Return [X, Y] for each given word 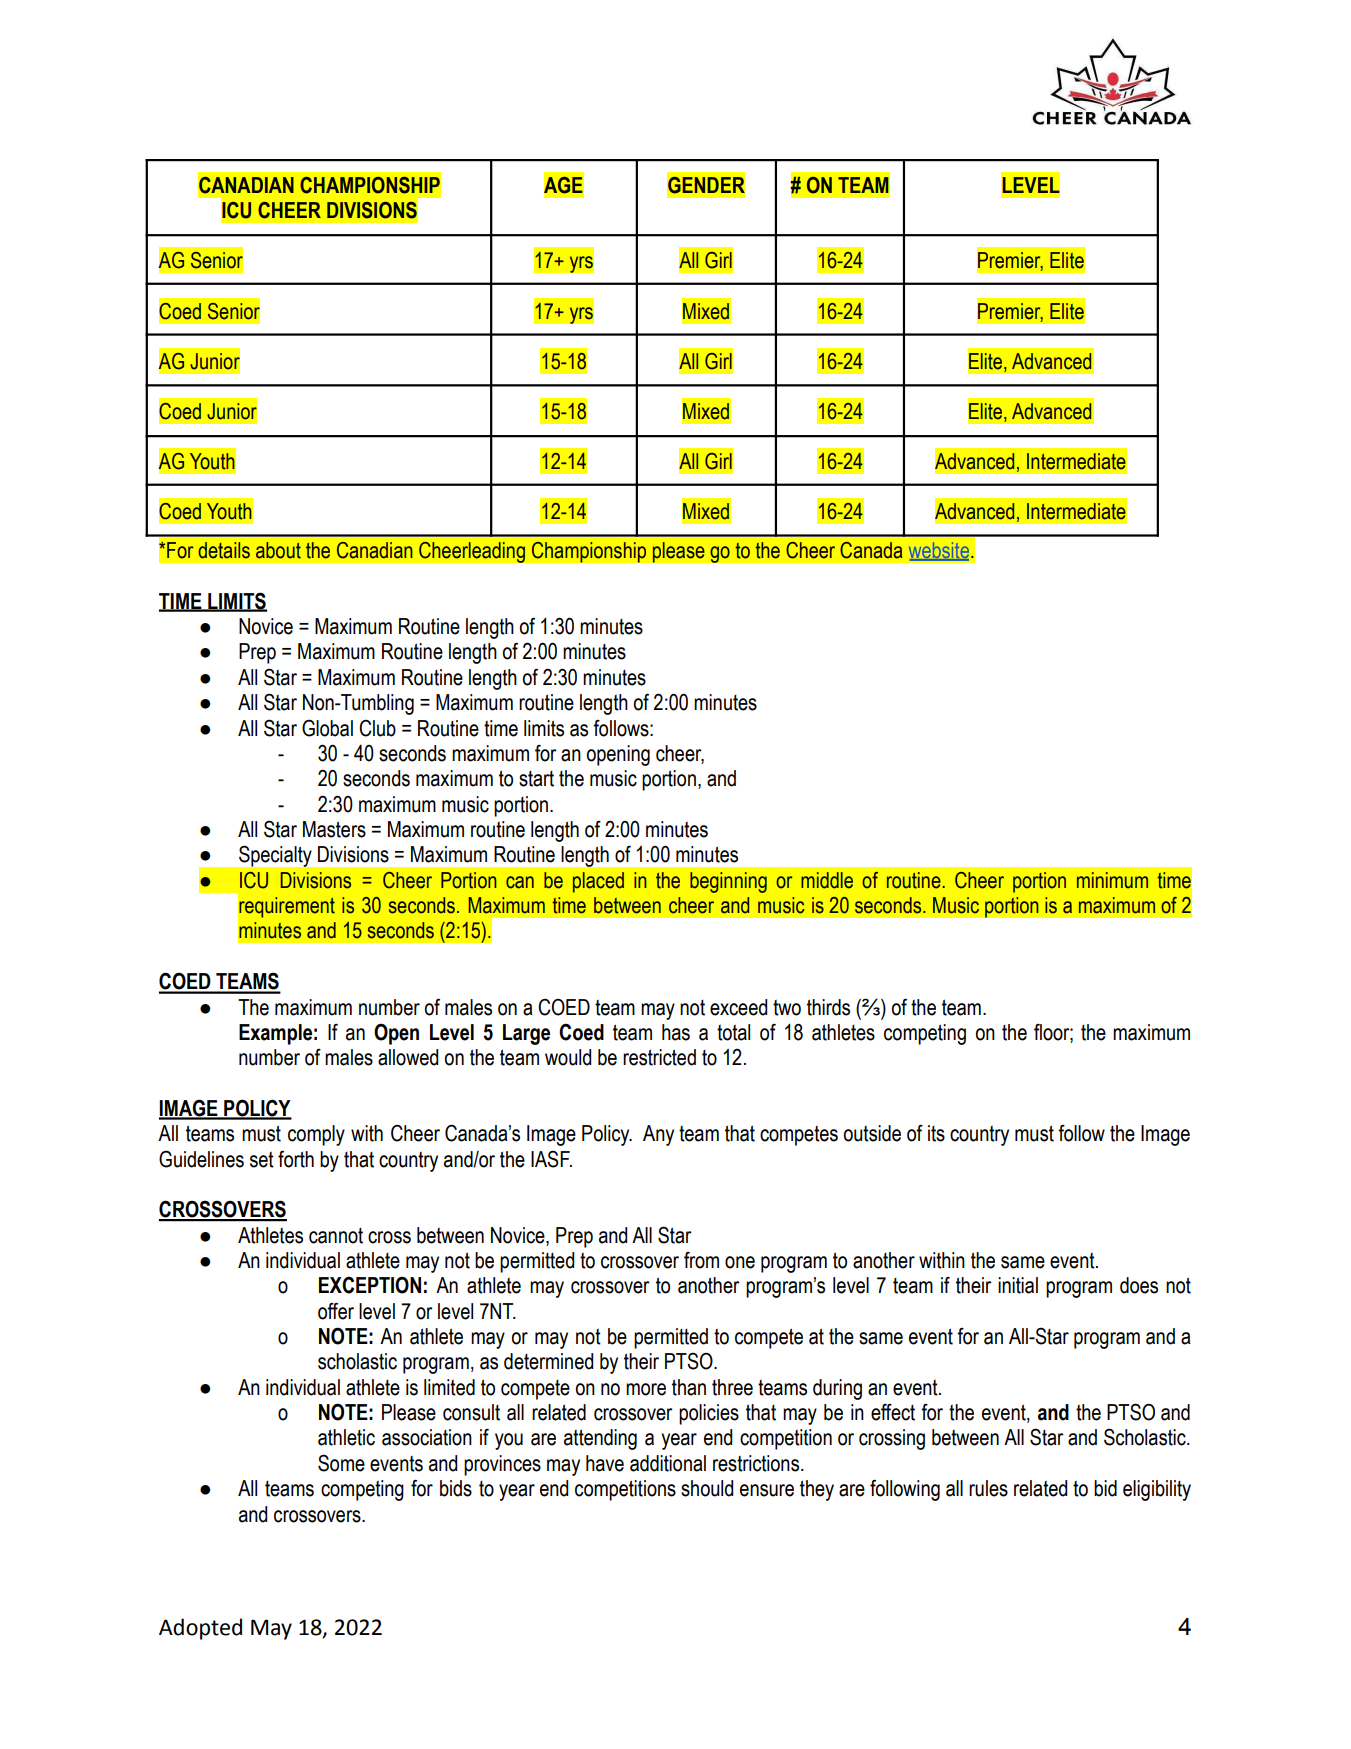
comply [316, 1135]
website [939, 551]
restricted [659, 1057]
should [707, 1488]
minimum [1112, 880]
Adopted [200, 1629]
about [278, 550]
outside [872, 1133]
